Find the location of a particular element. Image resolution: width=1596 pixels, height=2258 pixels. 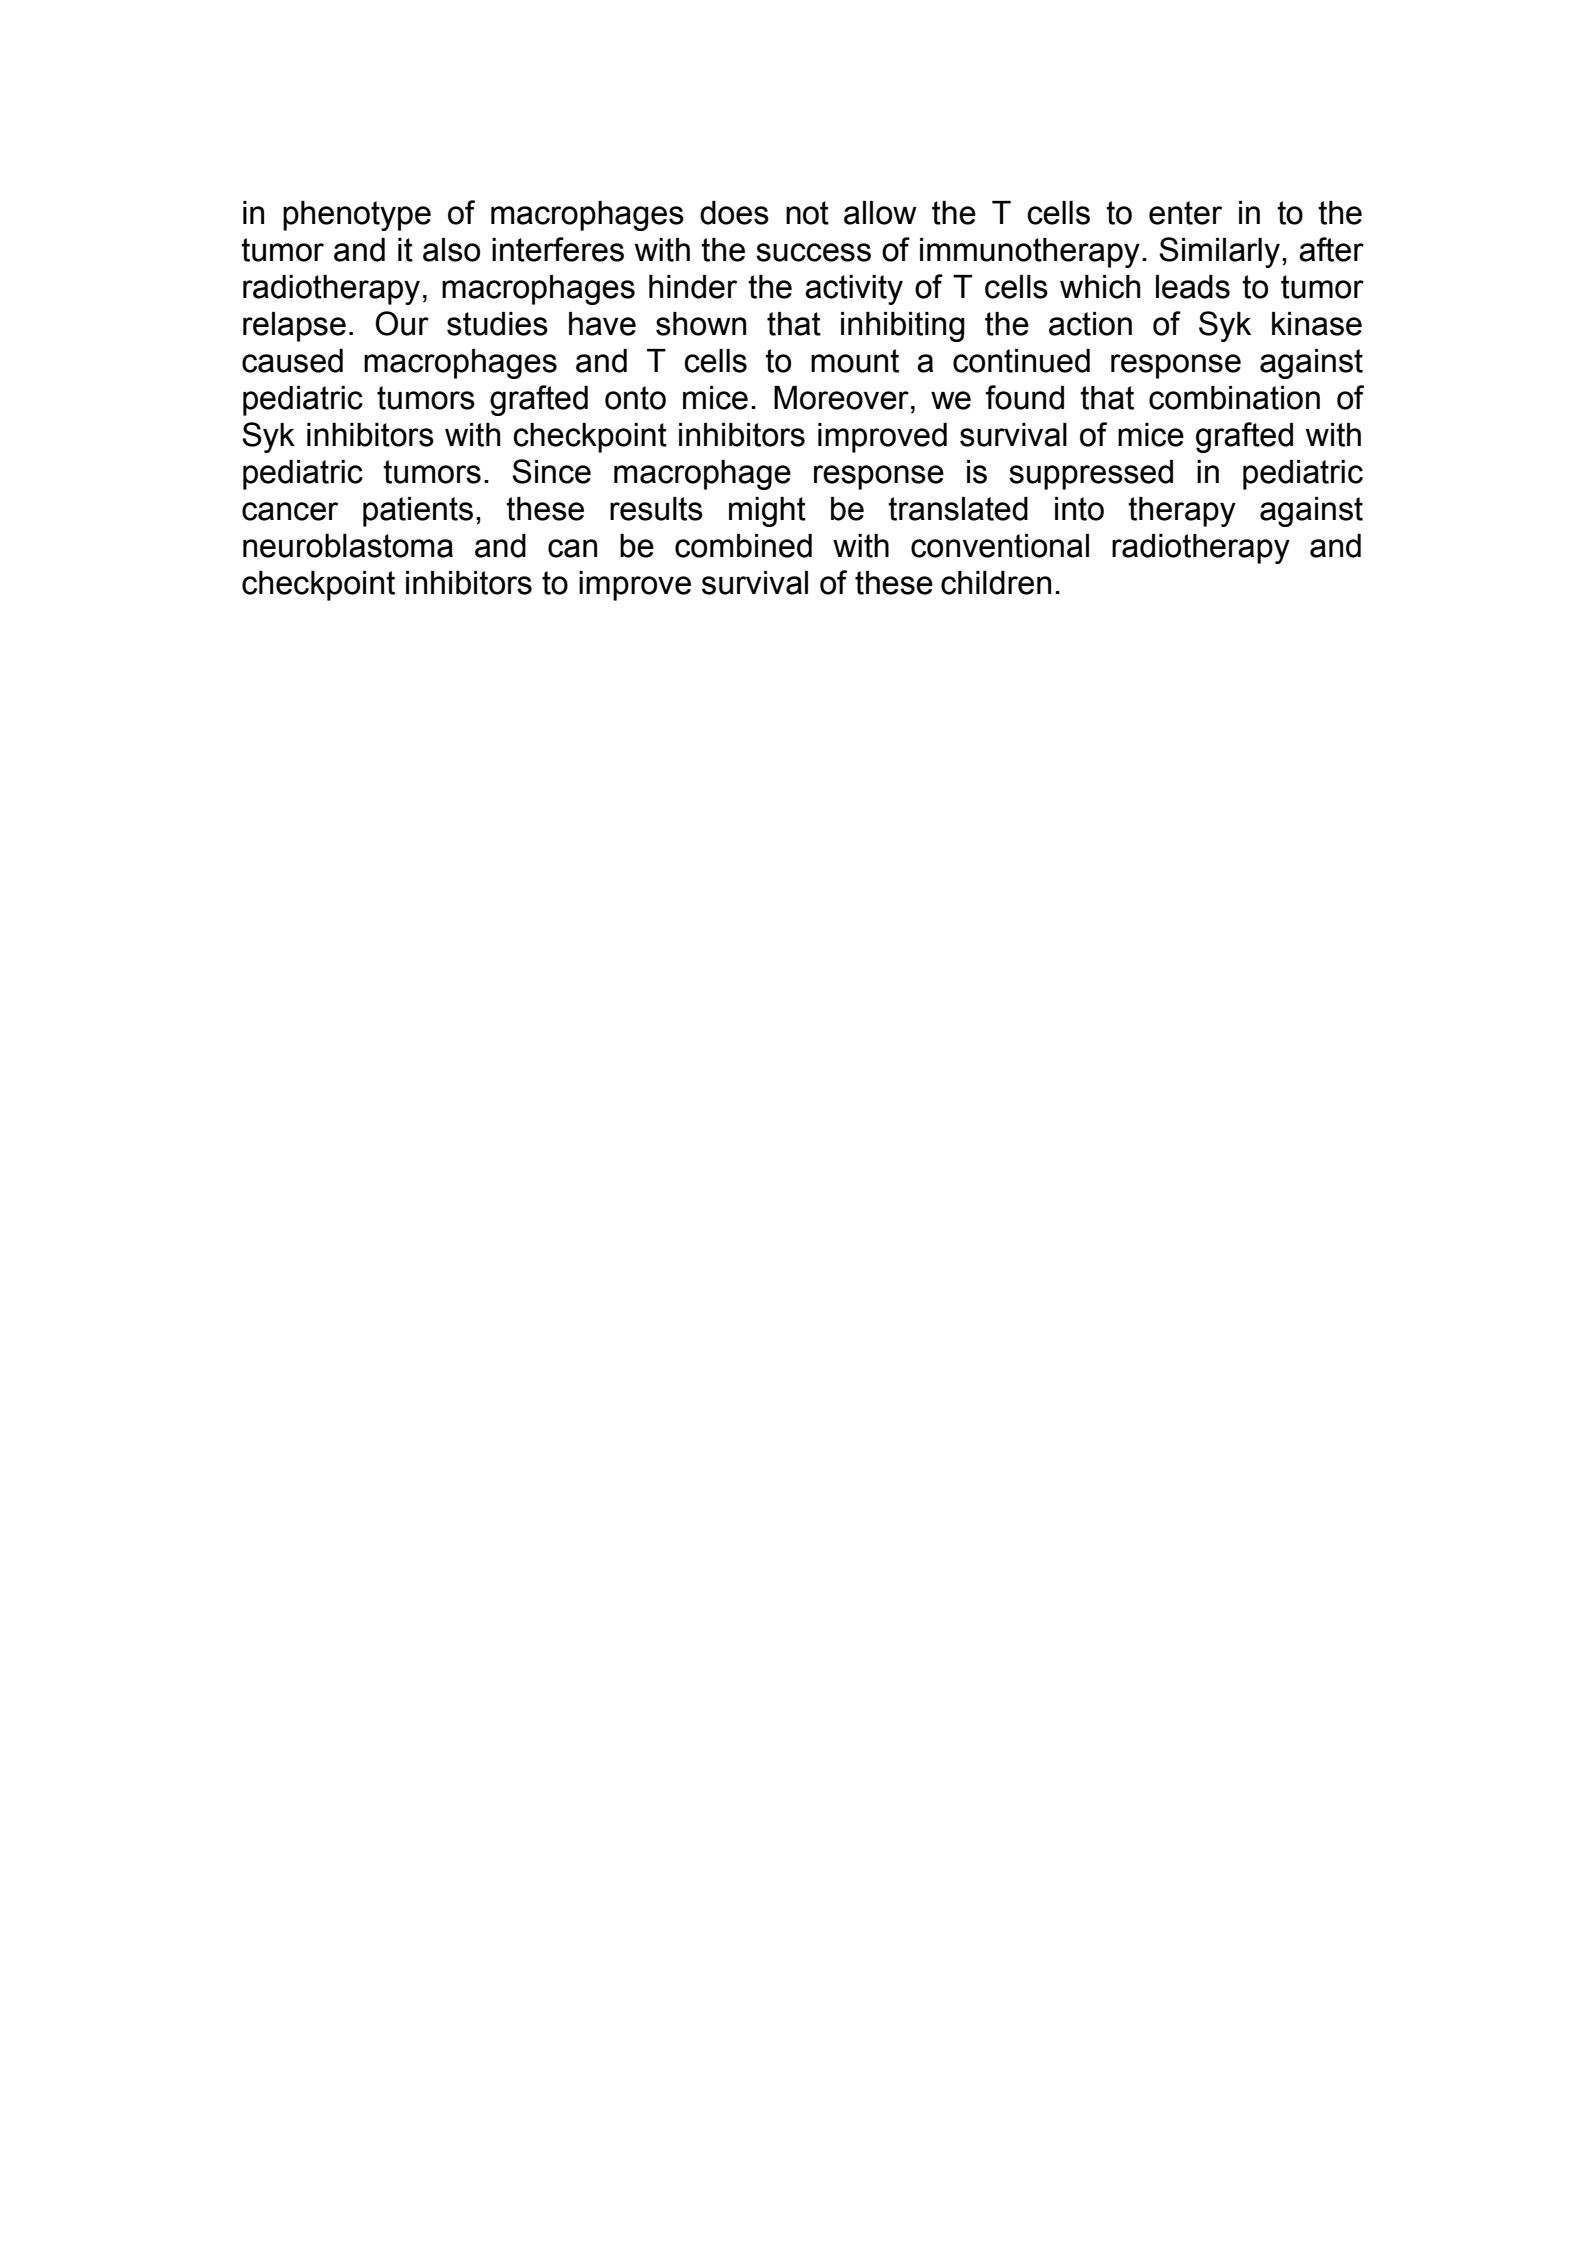

allow is located at coordinates (880, 213).
